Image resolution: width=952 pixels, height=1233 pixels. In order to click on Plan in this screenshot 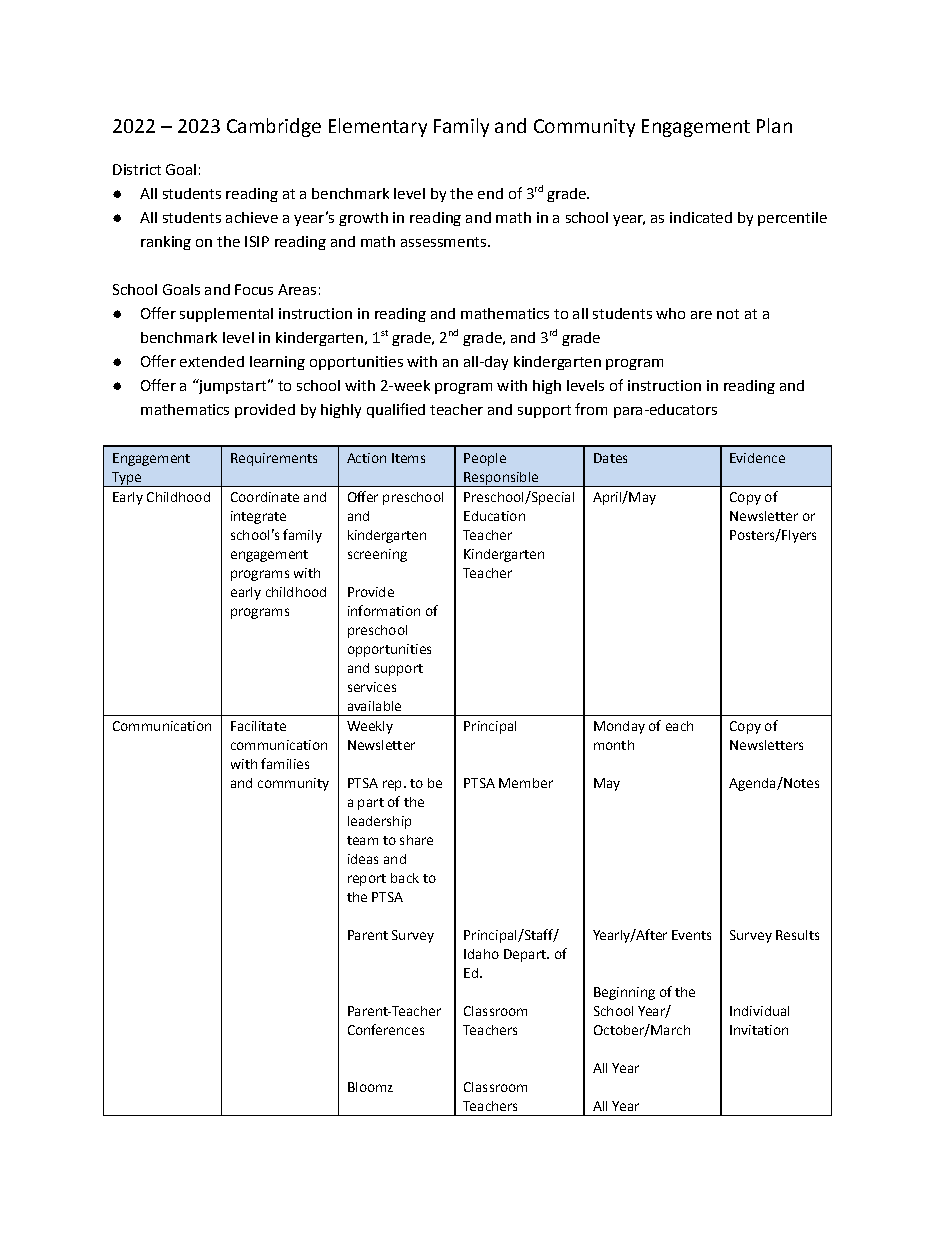, I will do `click(774, 125)`.
